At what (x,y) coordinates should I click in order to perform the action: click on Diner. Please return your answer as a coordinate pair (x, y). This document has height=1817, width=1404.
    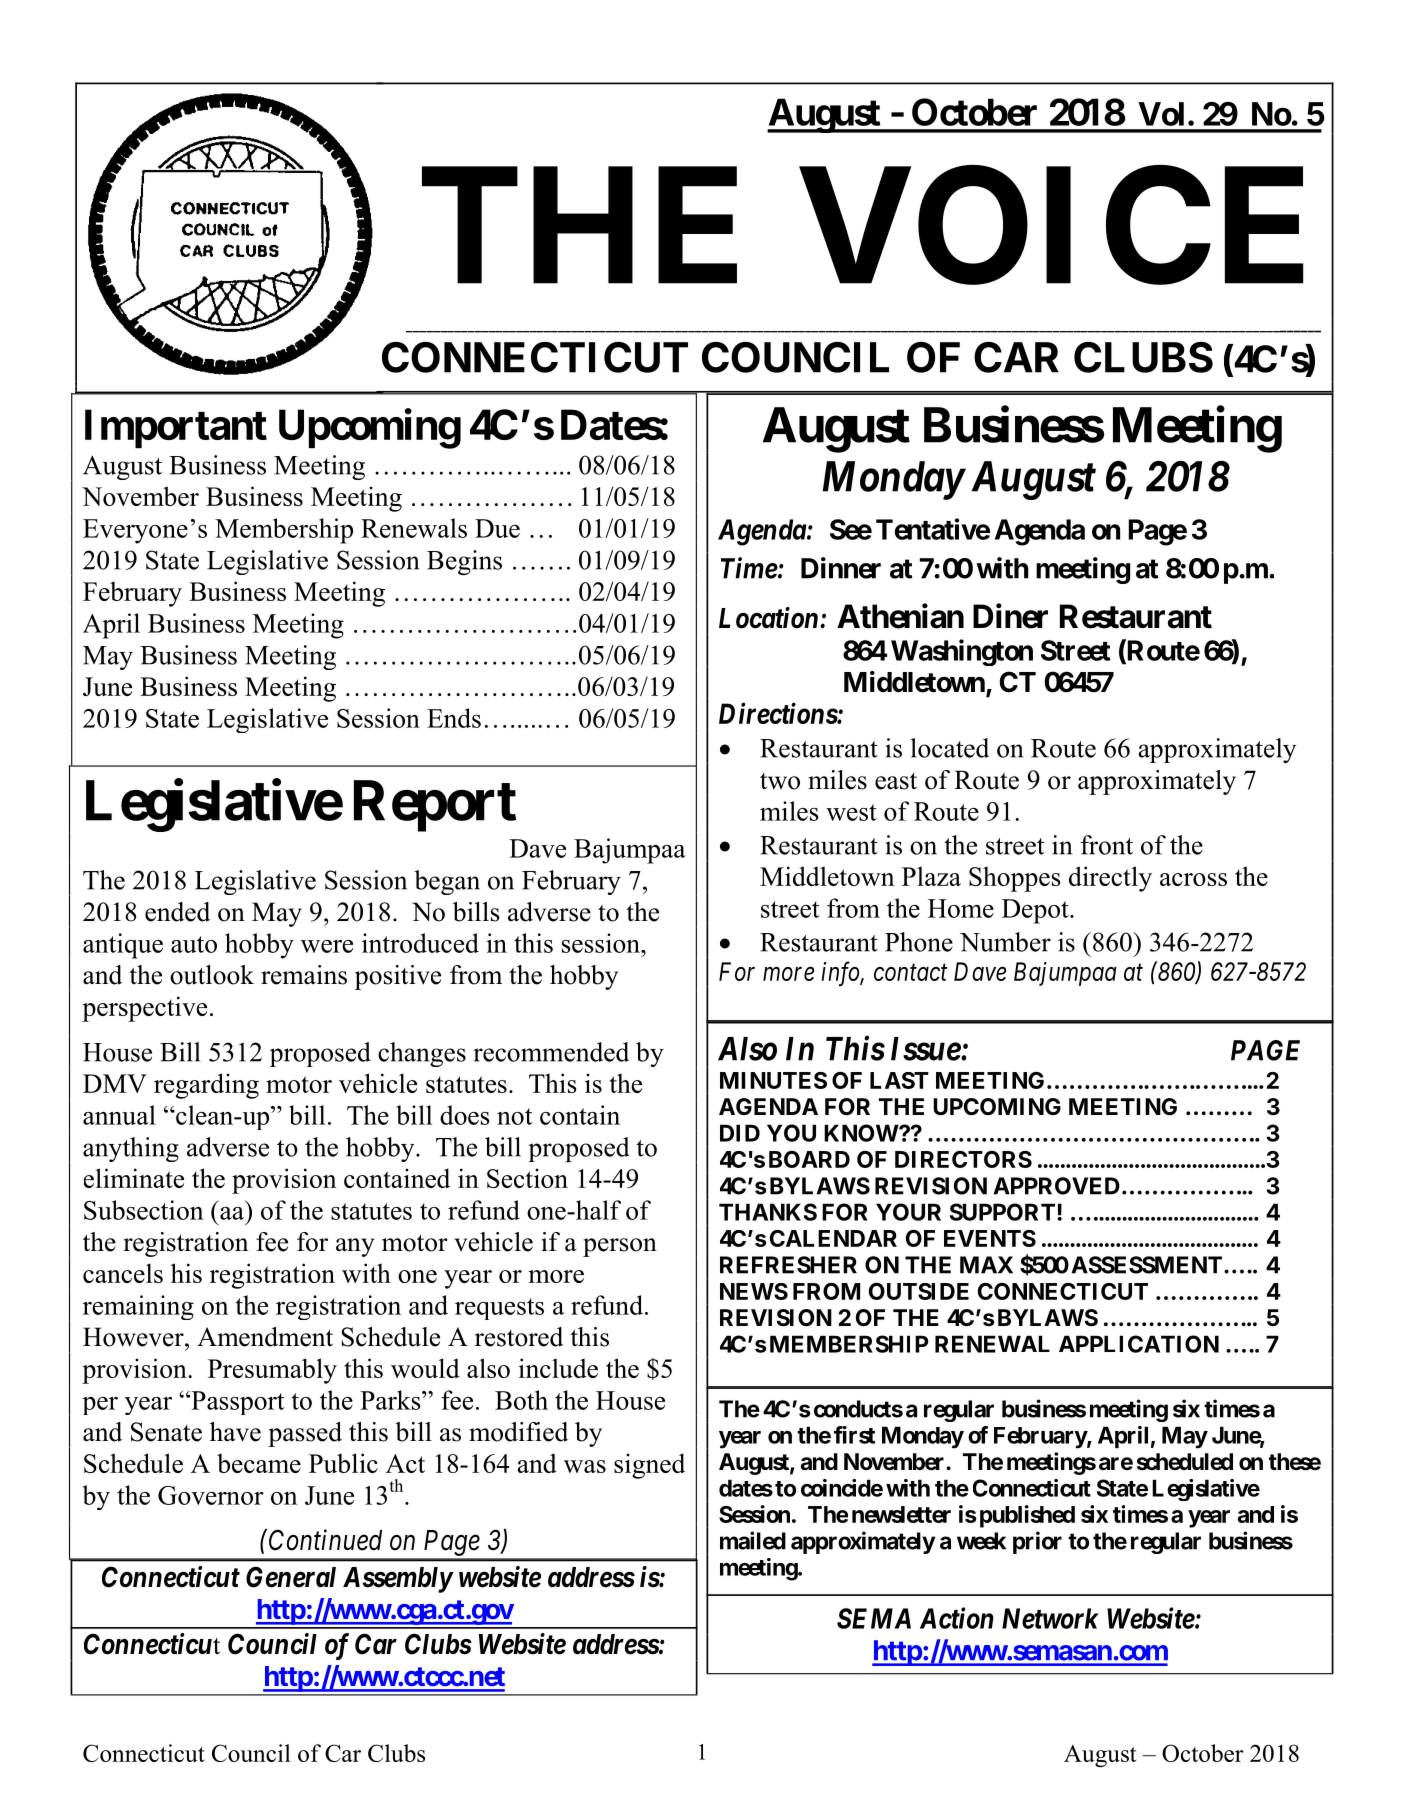
    Looking at the image, I should click on (1010, 616).
